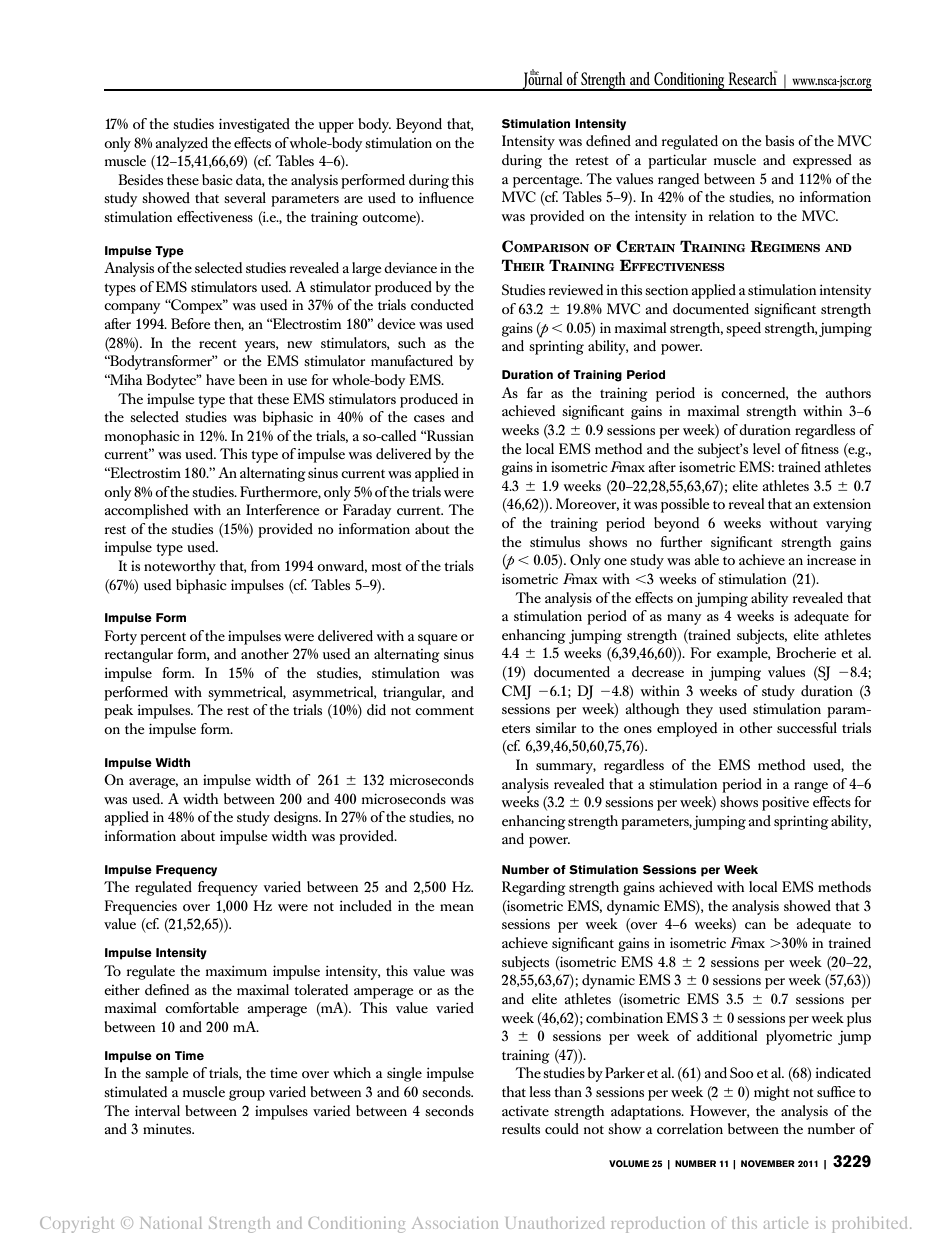 The width and height of the page is (952, 1233). What do you see at coordinates (412, 360) in the page?
I see `manufactured` at bounding box center [412, 360].
